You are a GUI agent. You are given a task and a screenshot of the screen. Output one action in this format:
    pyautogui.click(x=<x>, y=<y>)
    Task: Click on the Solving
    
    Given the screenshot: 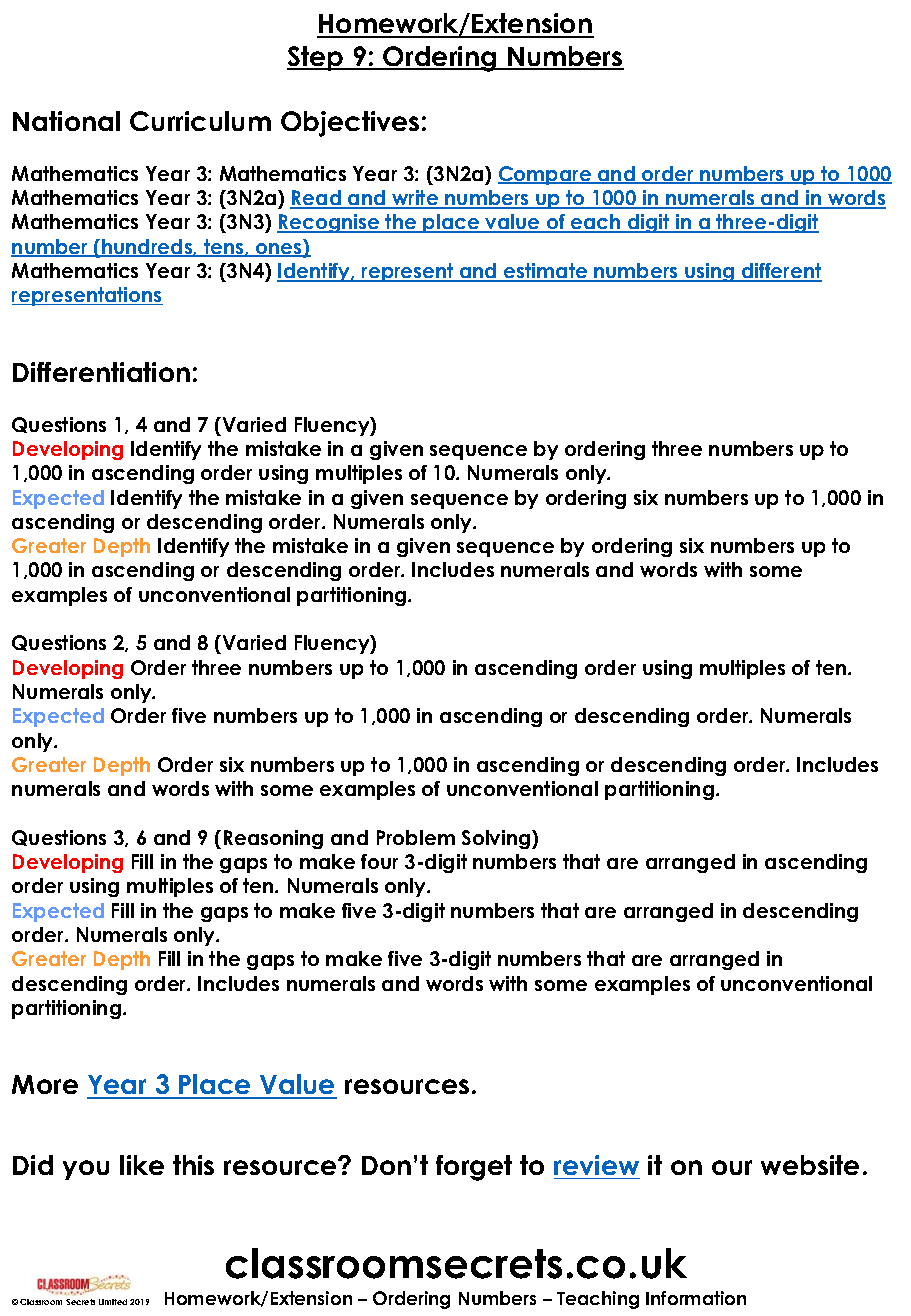 What is the action you would take?
    pyautogui.click(x=497, y=839)
